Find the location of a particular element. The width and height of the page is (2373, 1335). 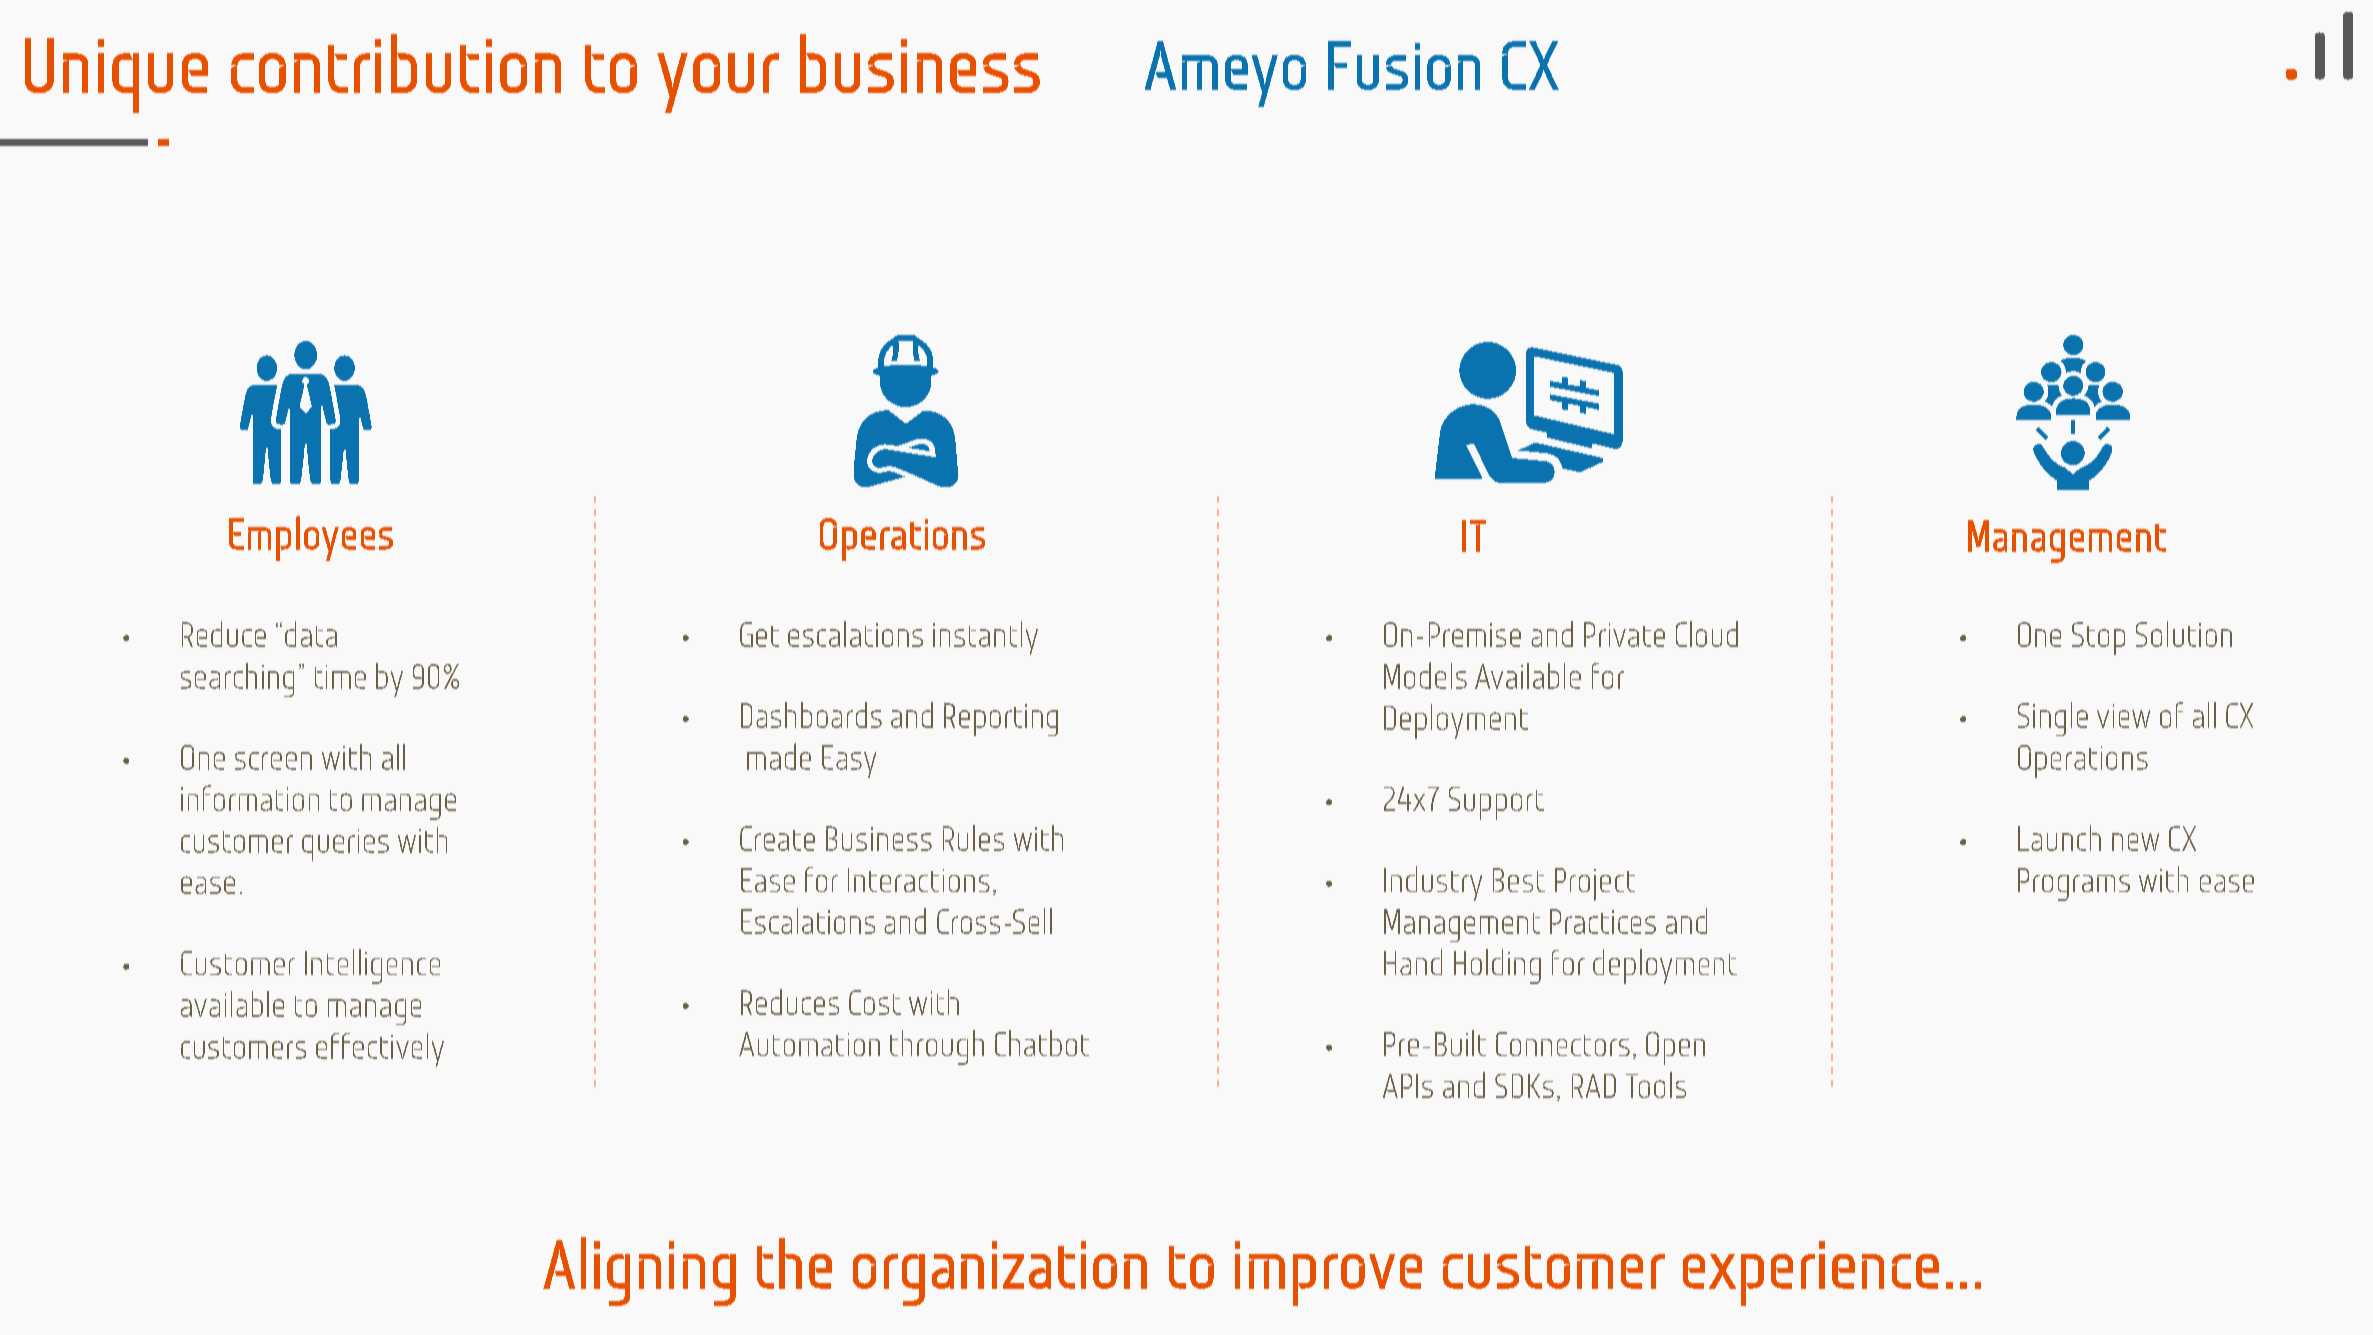

Open is located at coordinates (1675, 1048).
